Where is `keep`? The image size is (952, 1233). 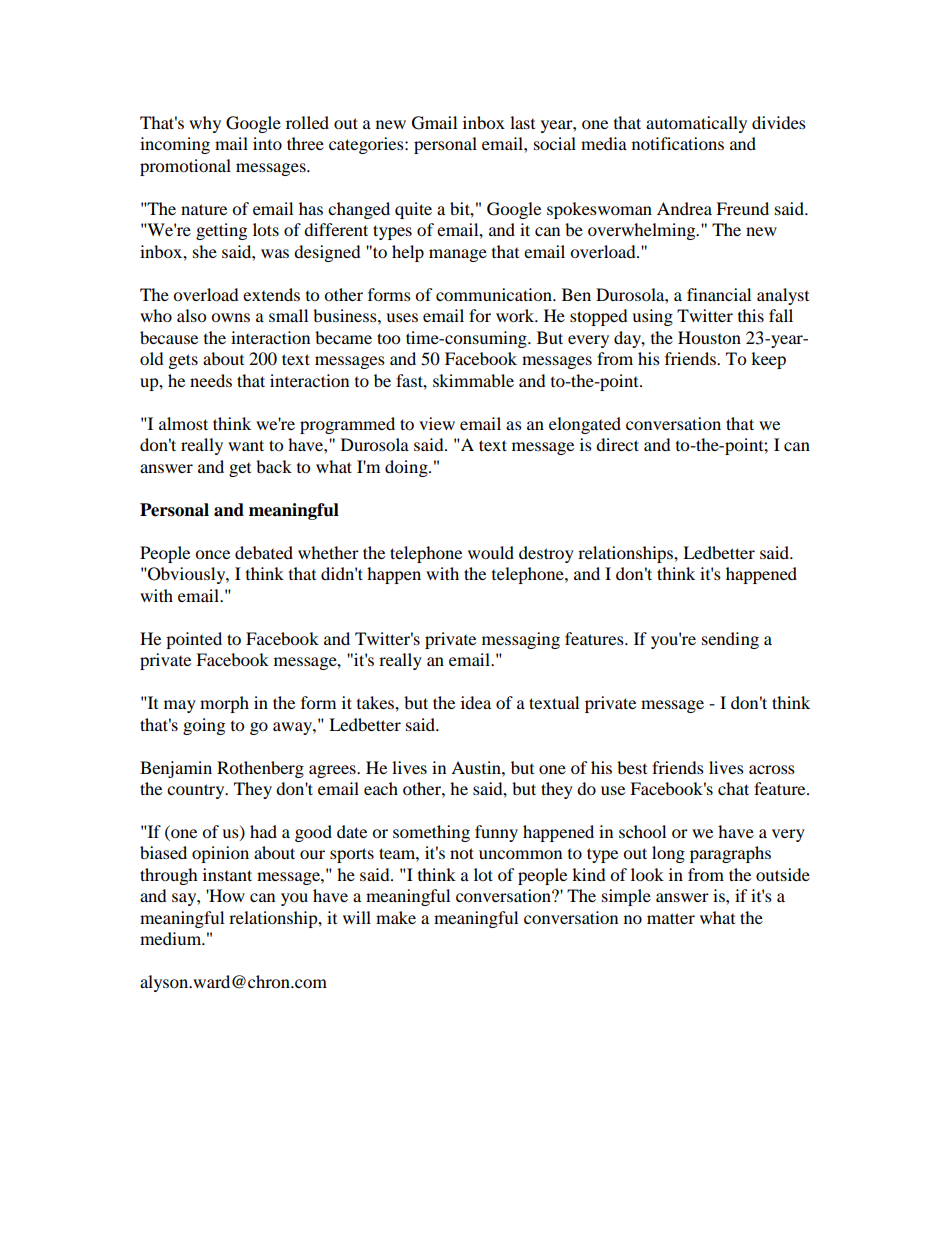
keep is located at coordinates (768, 360).
